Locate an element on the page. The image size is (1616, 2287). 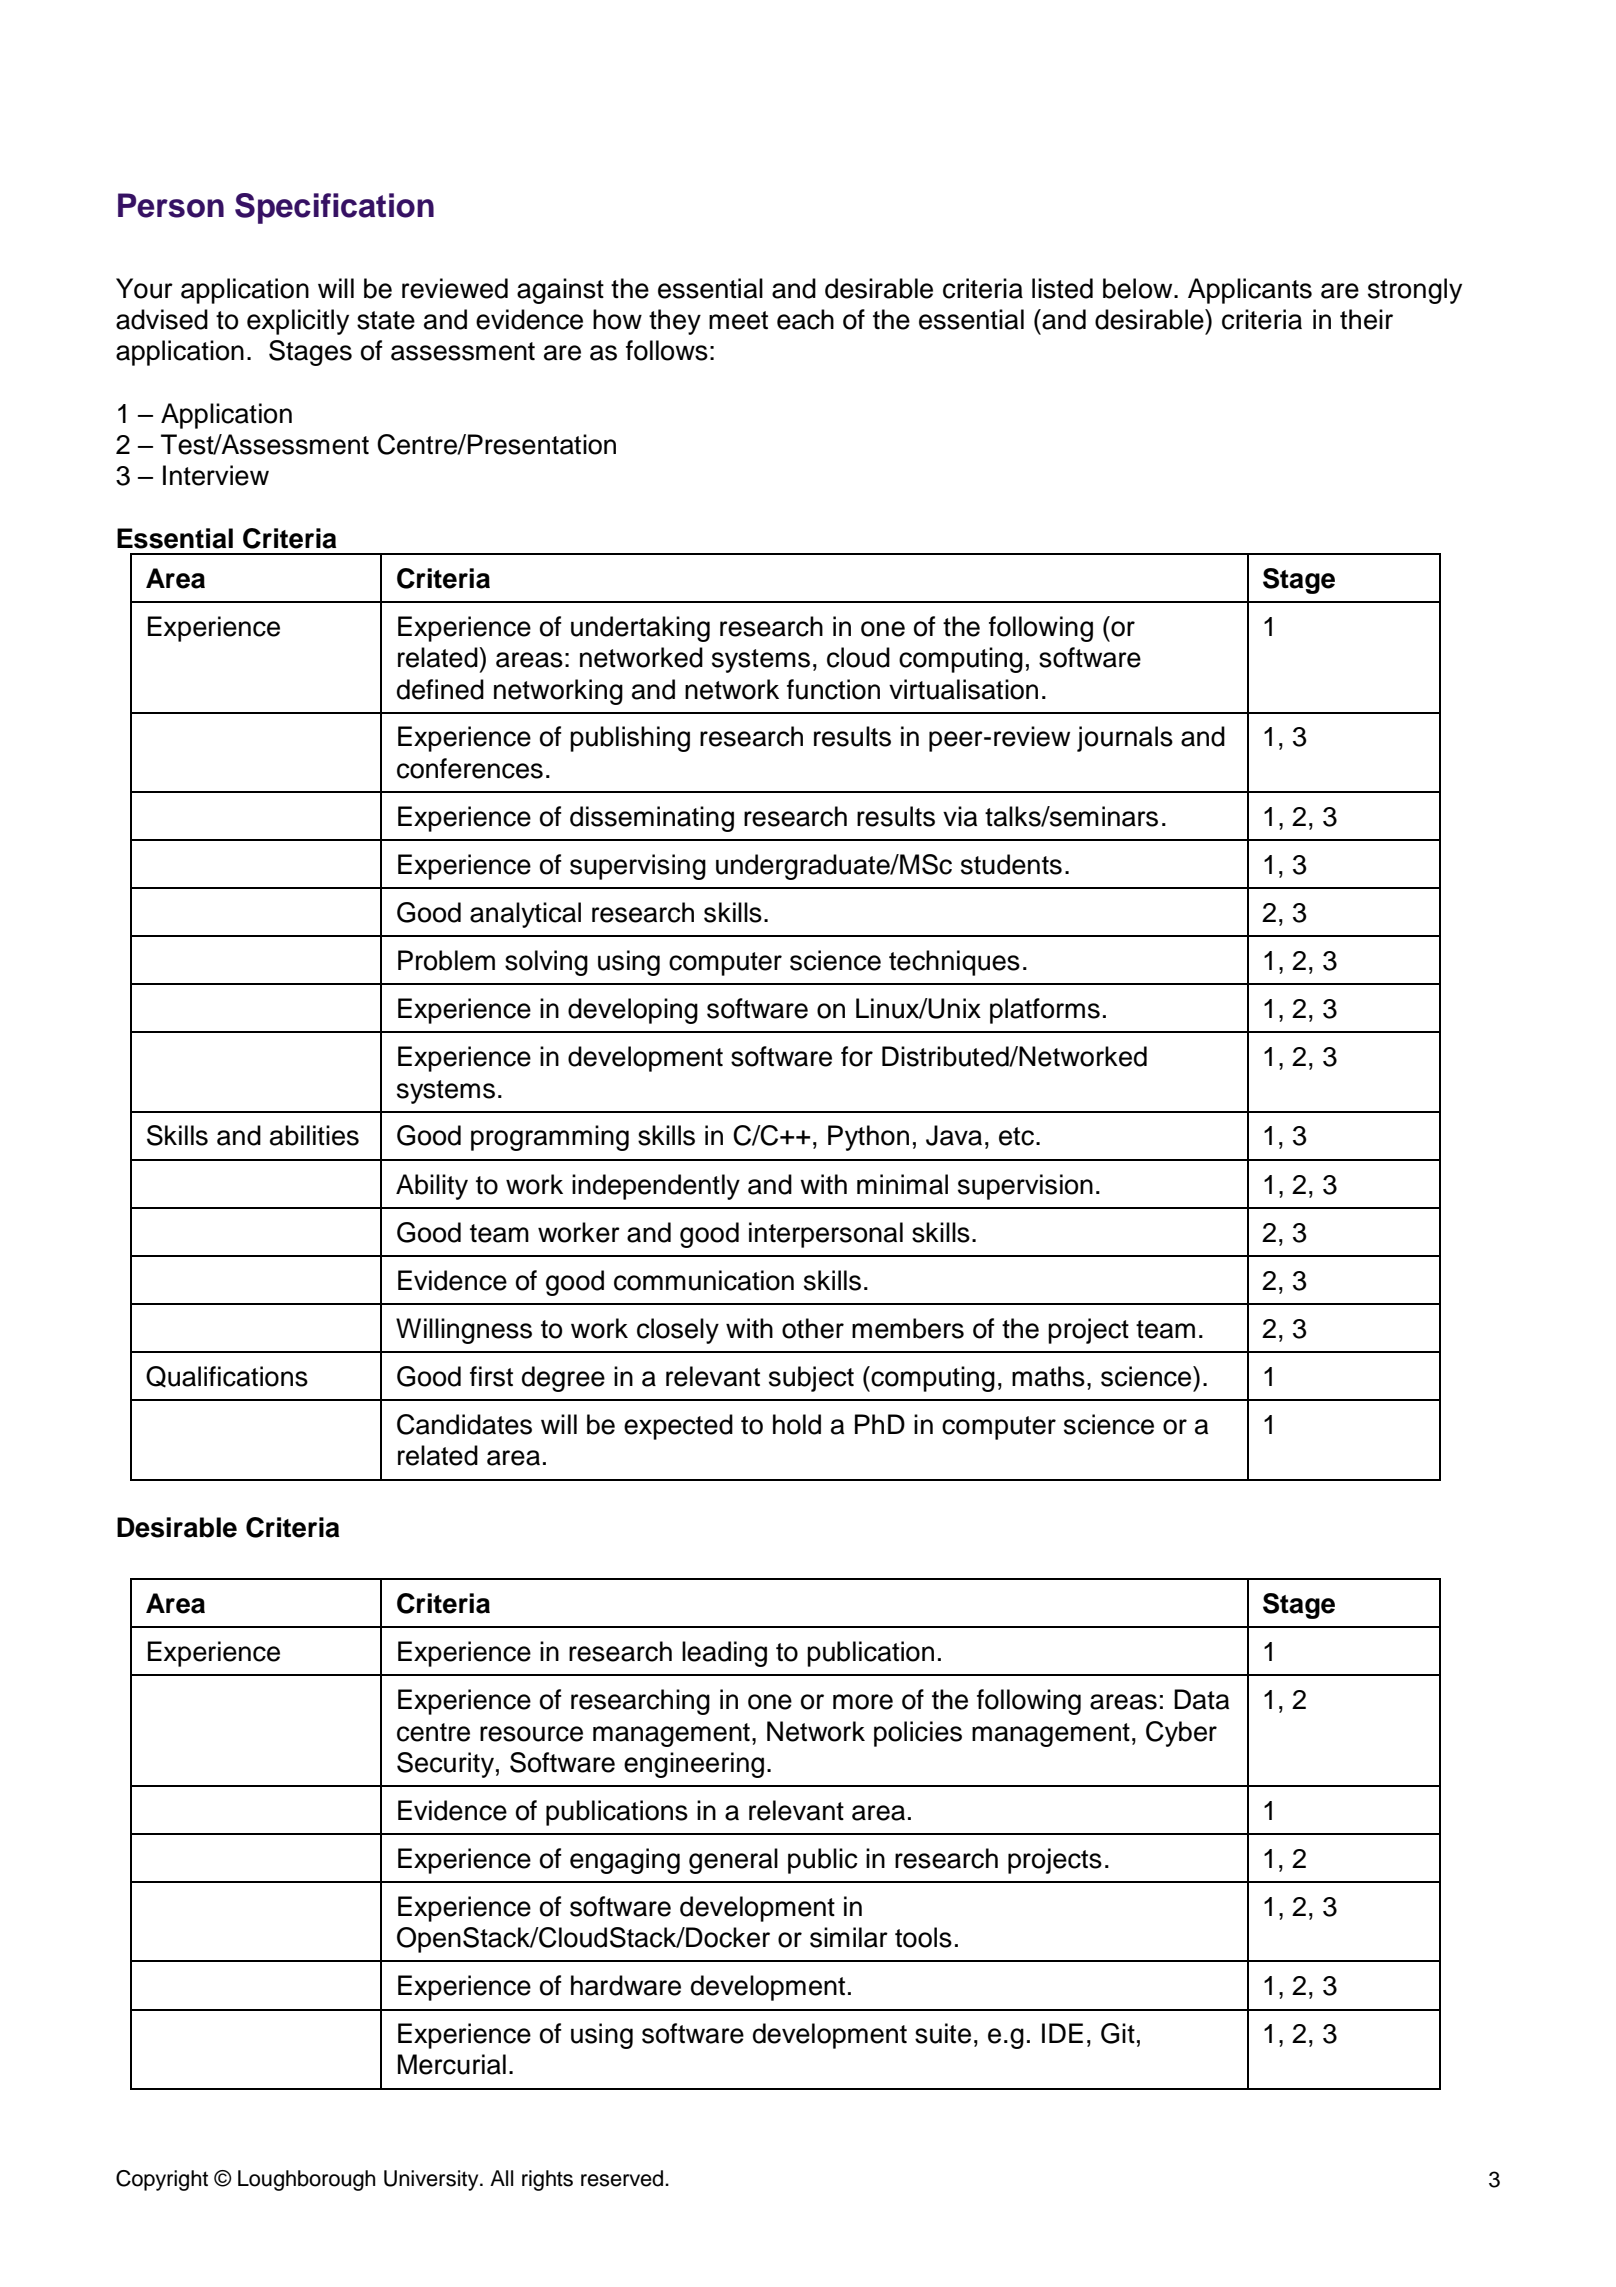
Security is located at coordinates (445, 1765).
